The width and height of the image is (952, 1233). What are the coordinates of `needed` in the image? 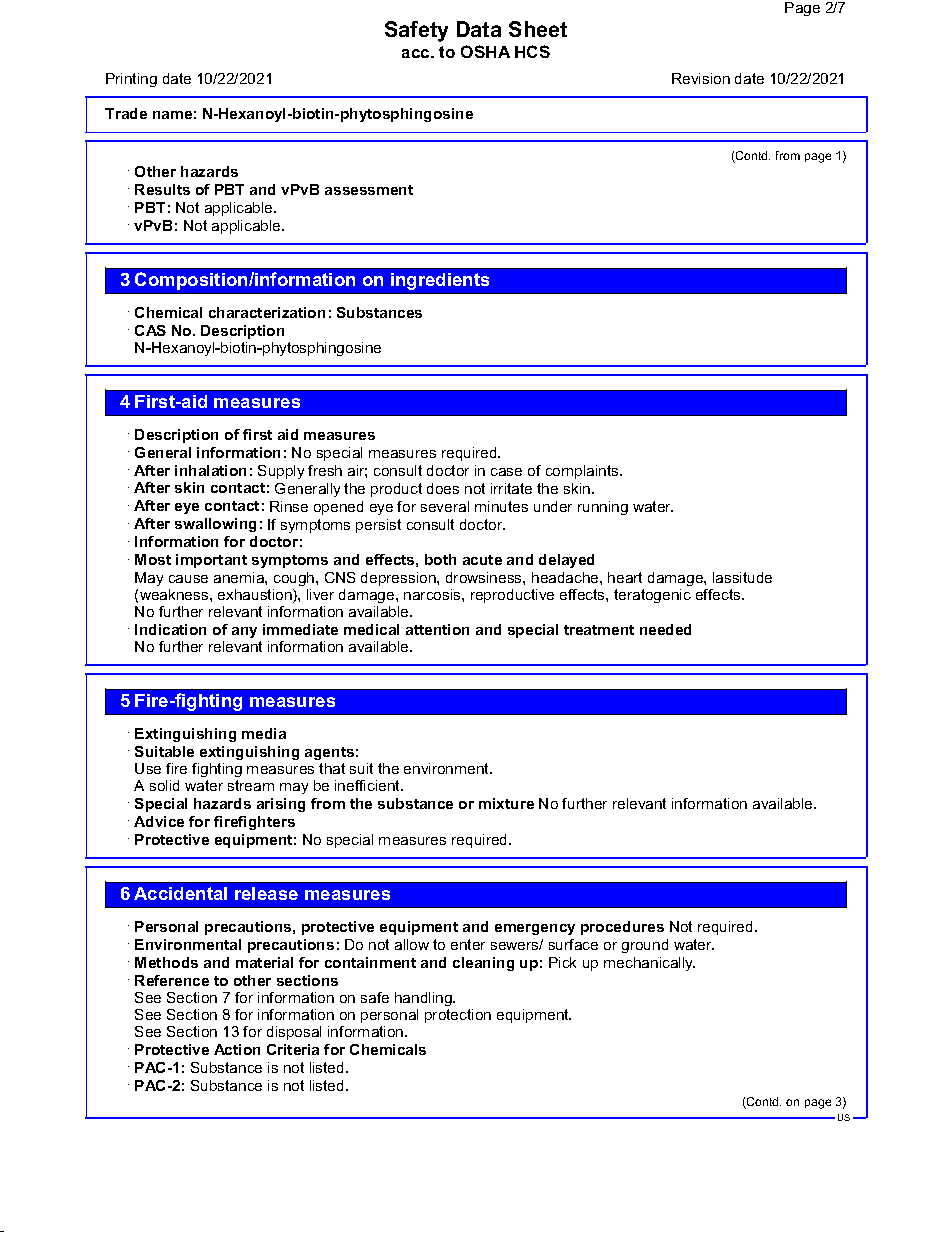 It's located at (665, 629).
